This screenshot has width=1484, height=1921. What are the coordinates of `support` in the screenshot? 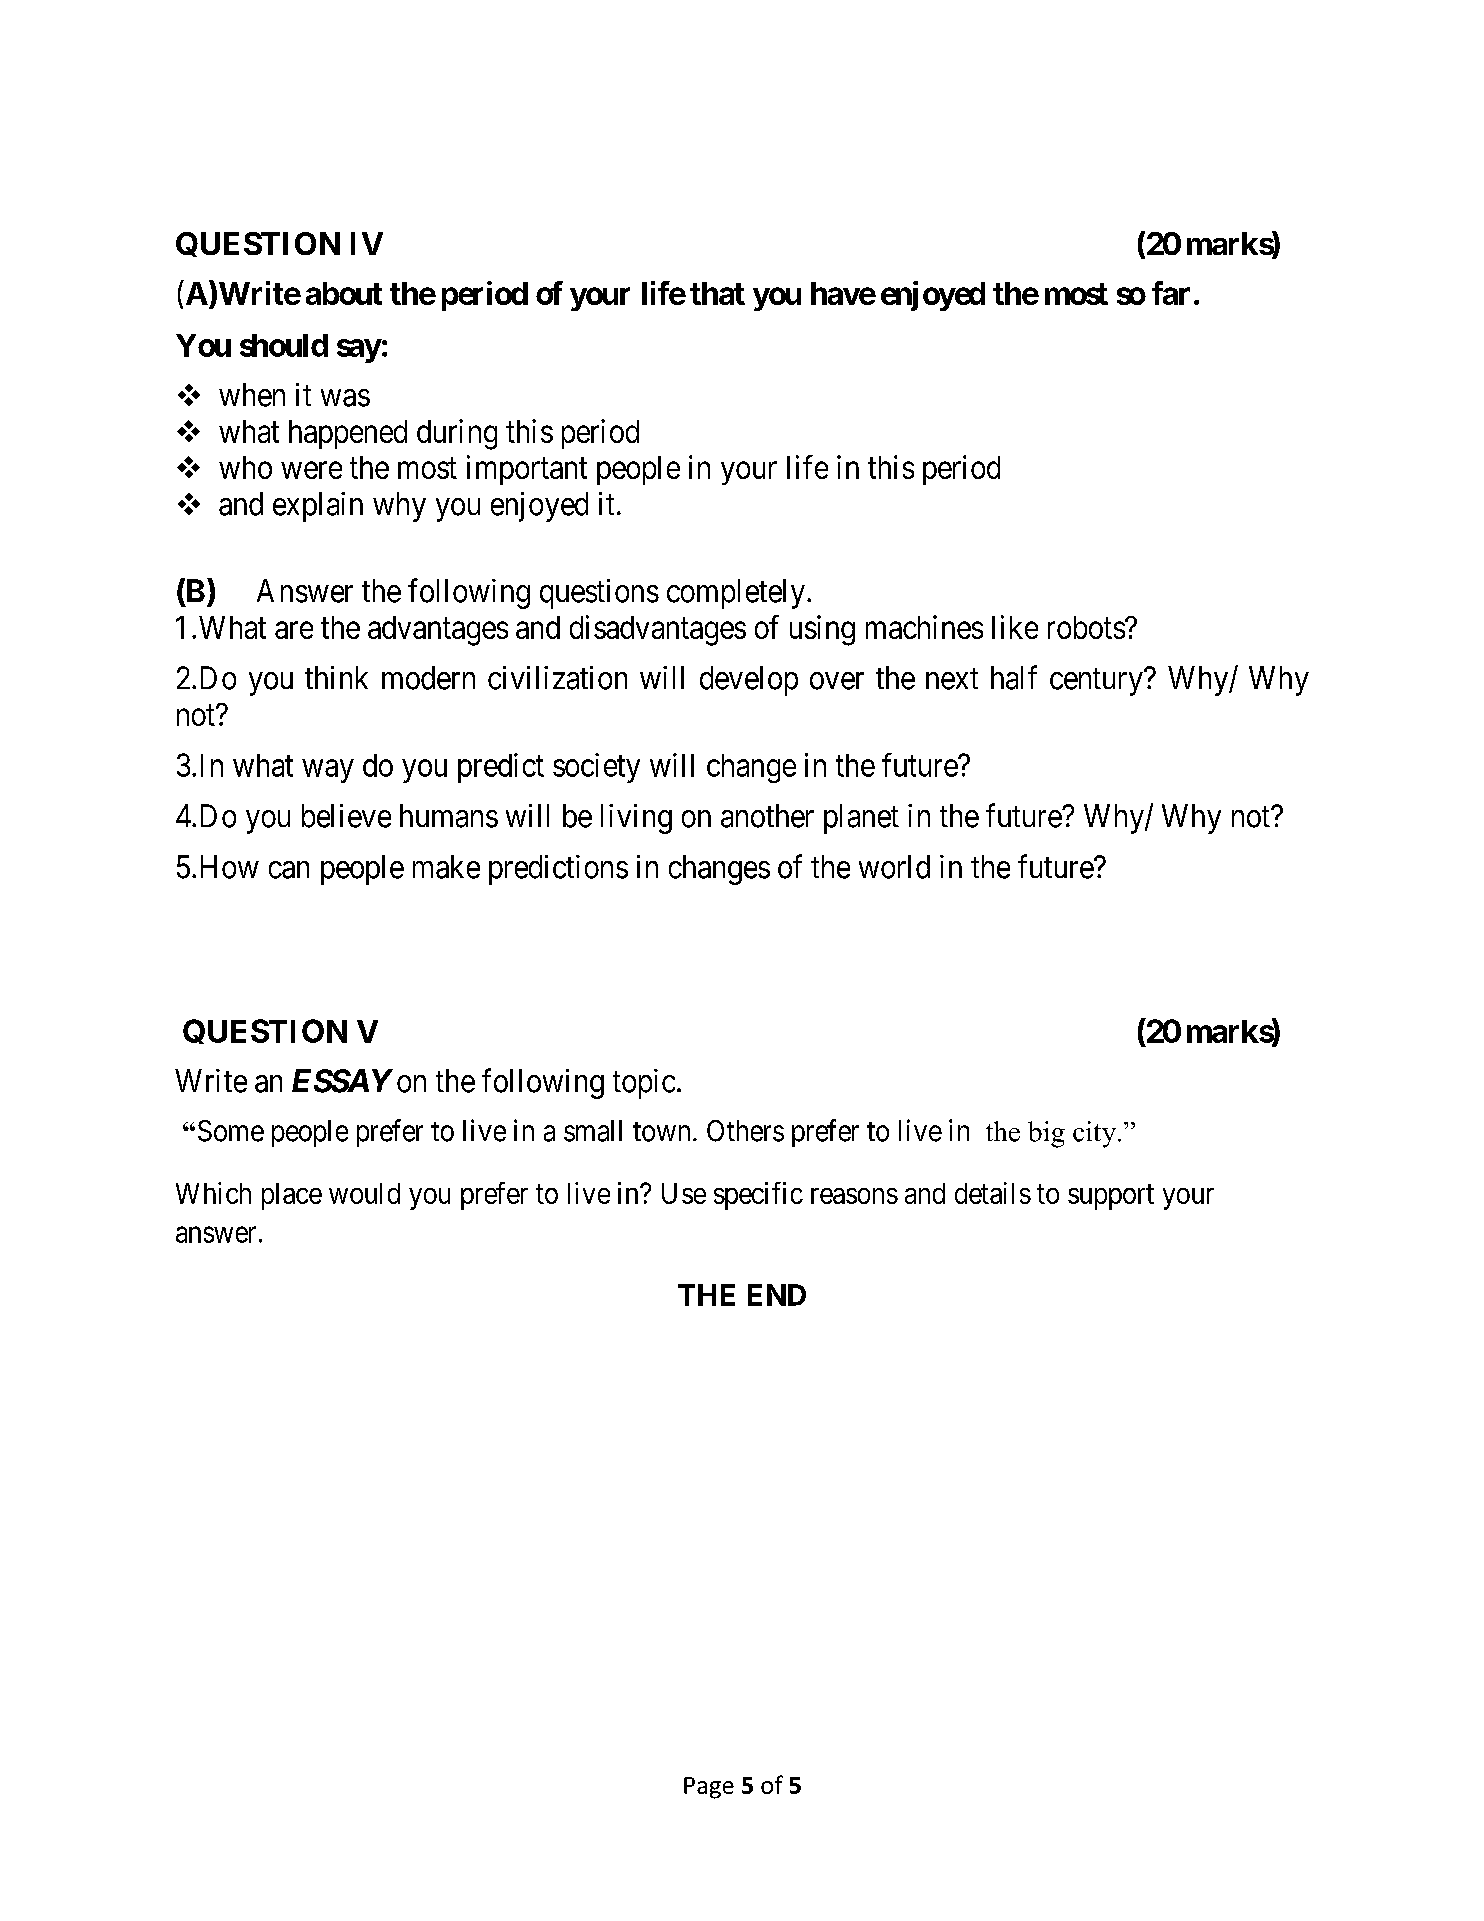 It's located at (1111, 1197).
